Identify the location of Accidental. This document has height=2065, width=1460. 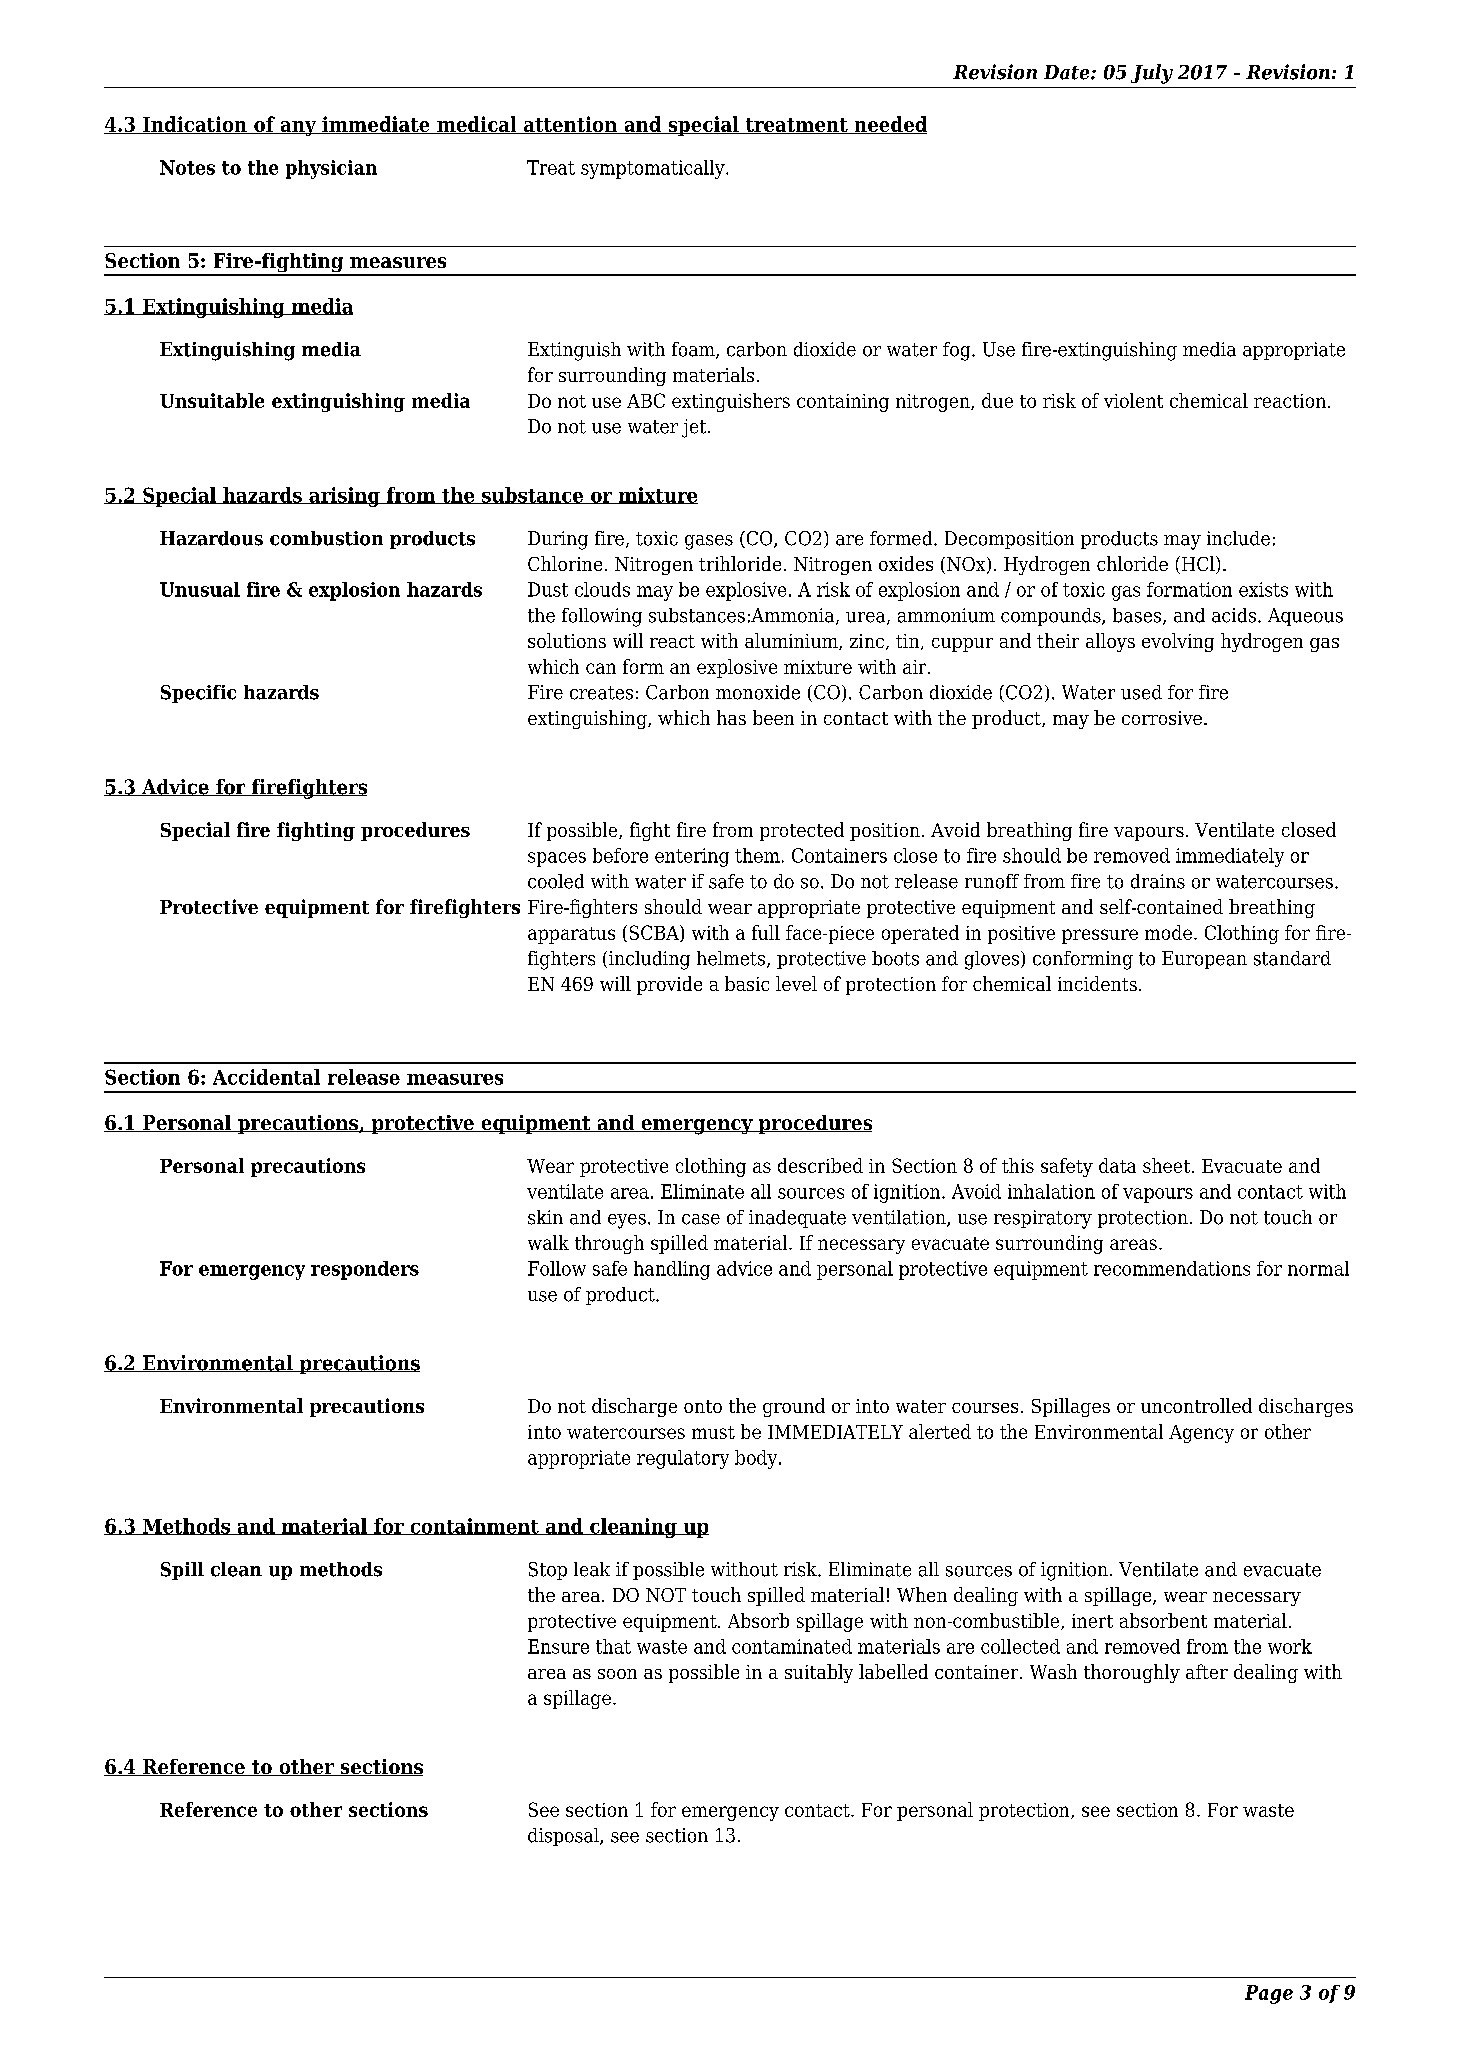
(266, 1077).
